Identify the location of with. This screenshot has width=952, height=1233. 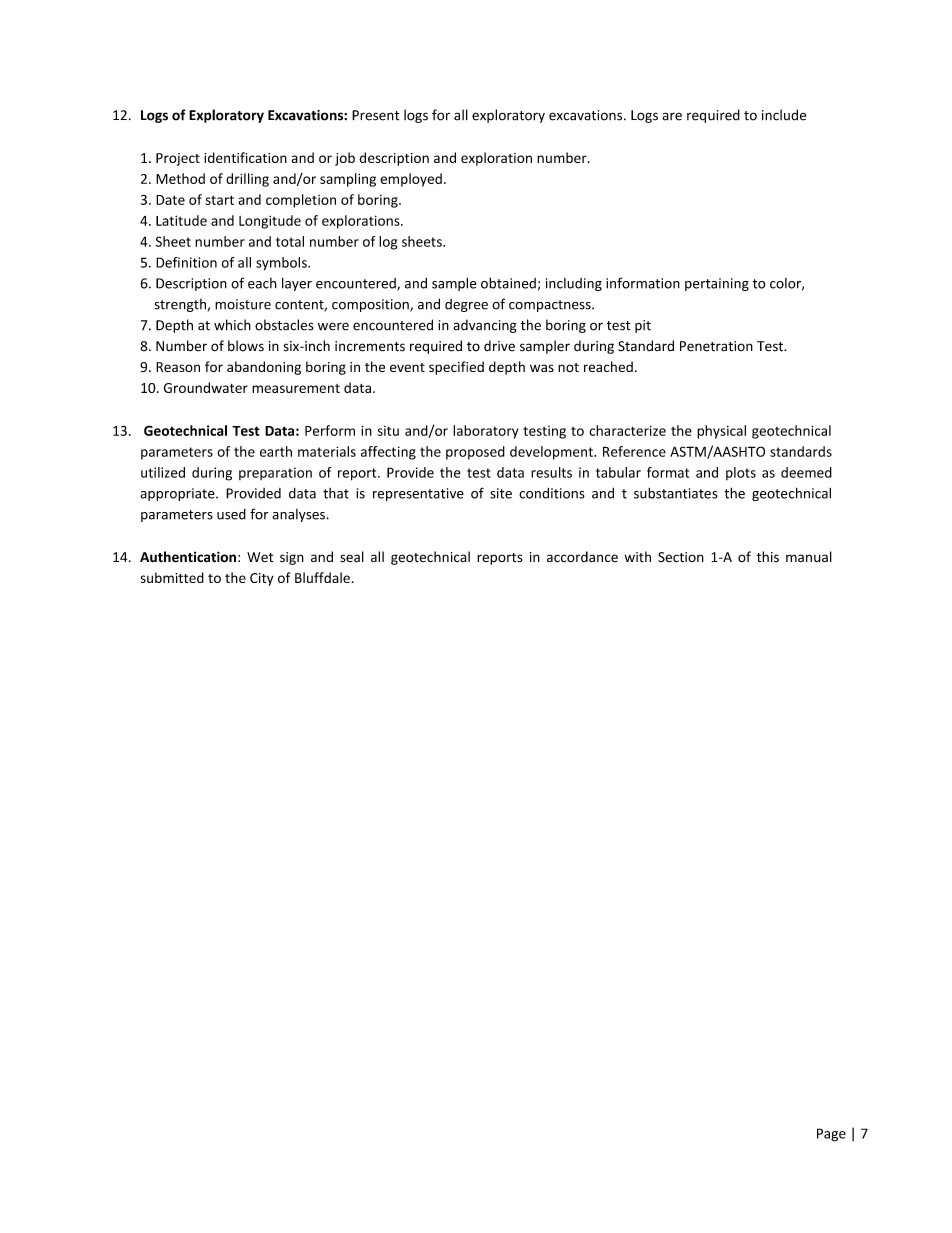
(637, 556).
